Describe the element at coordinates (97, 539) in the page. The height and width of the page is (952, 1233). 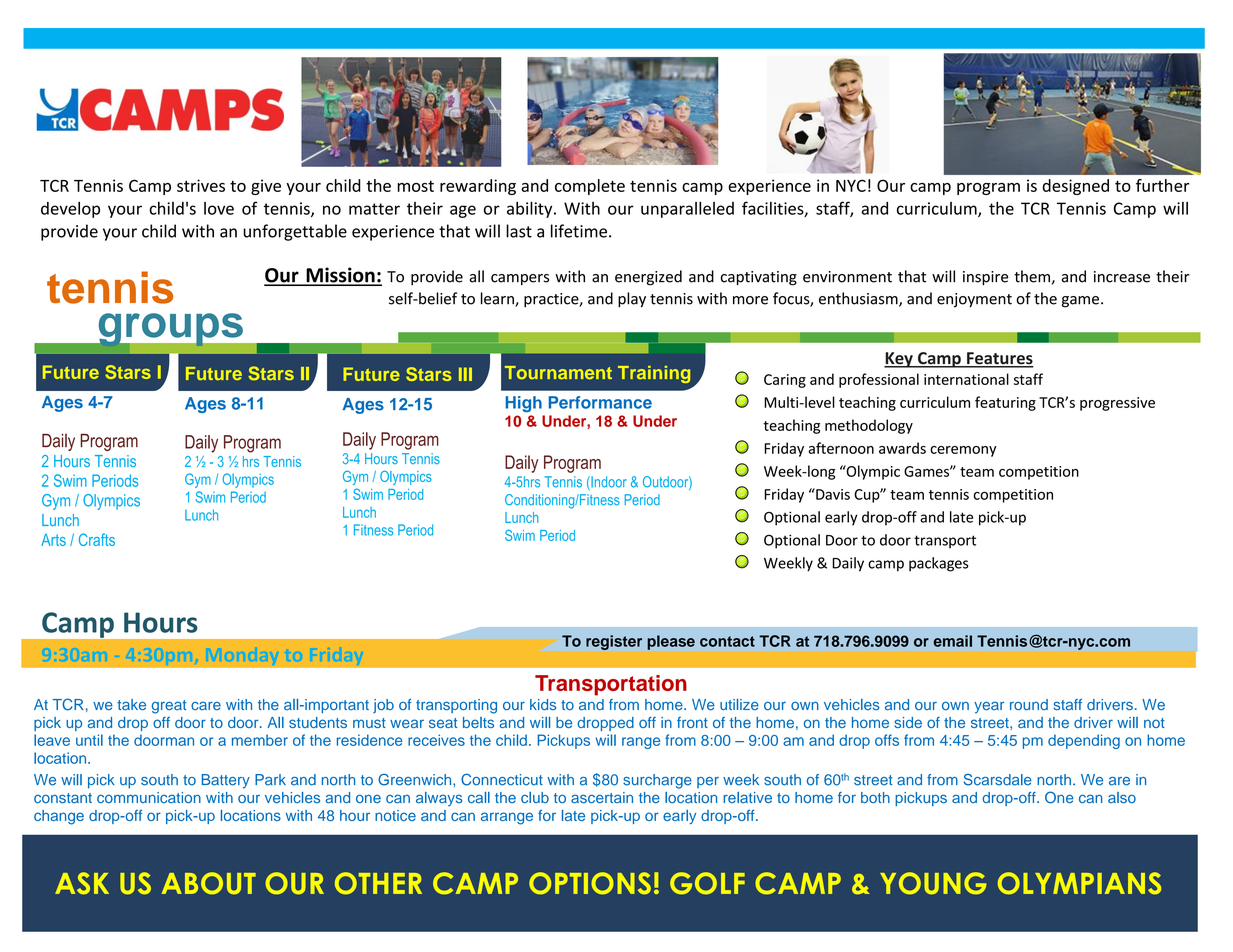
I see `Crafts` at that location.
